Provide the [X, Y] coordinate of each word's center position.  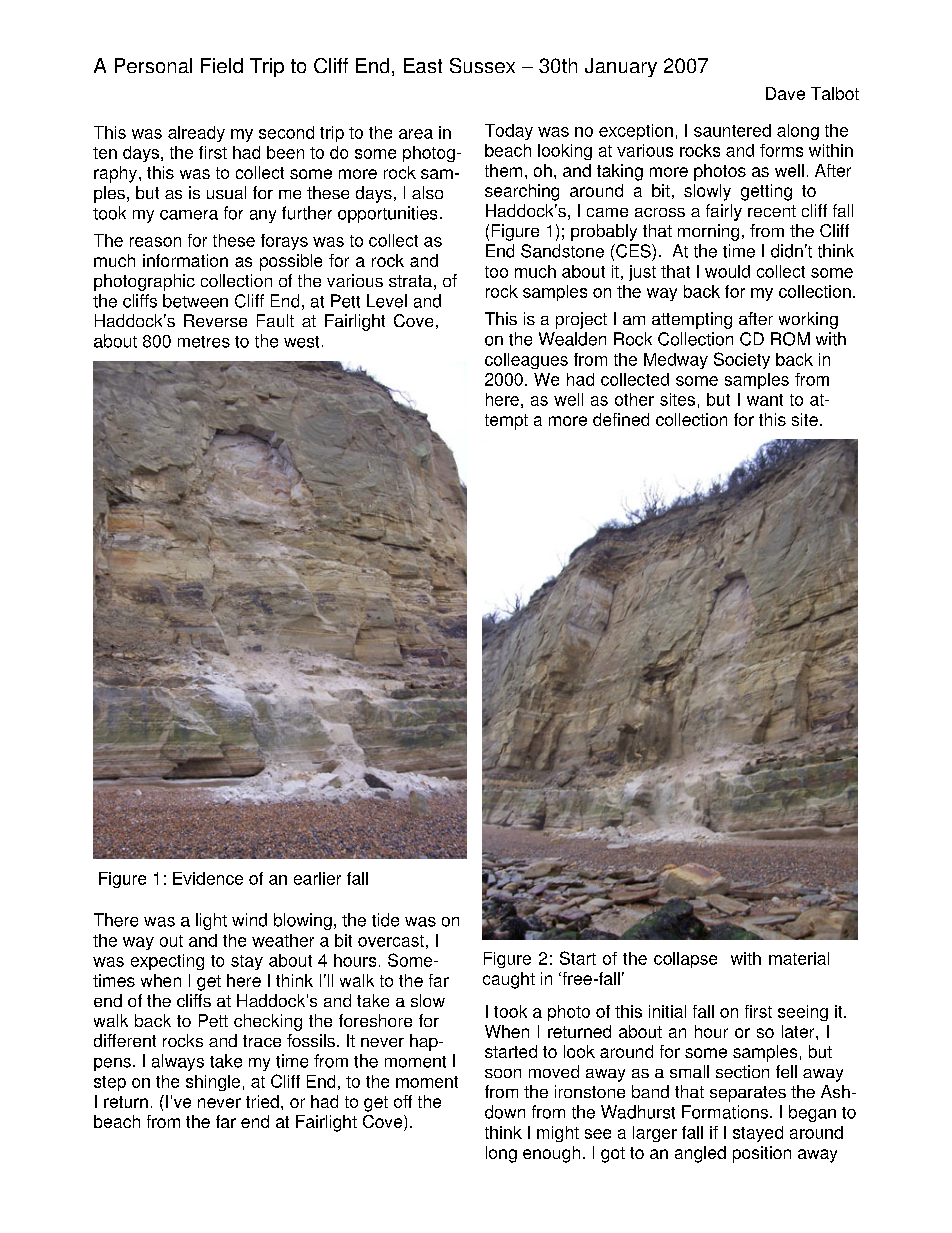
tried [262, 1101]
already [196, 134]
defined [621, 419]
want [765, 400]
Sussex [482, 65]
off [403, 1101]
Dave [785, 93]
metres [204, 342]
